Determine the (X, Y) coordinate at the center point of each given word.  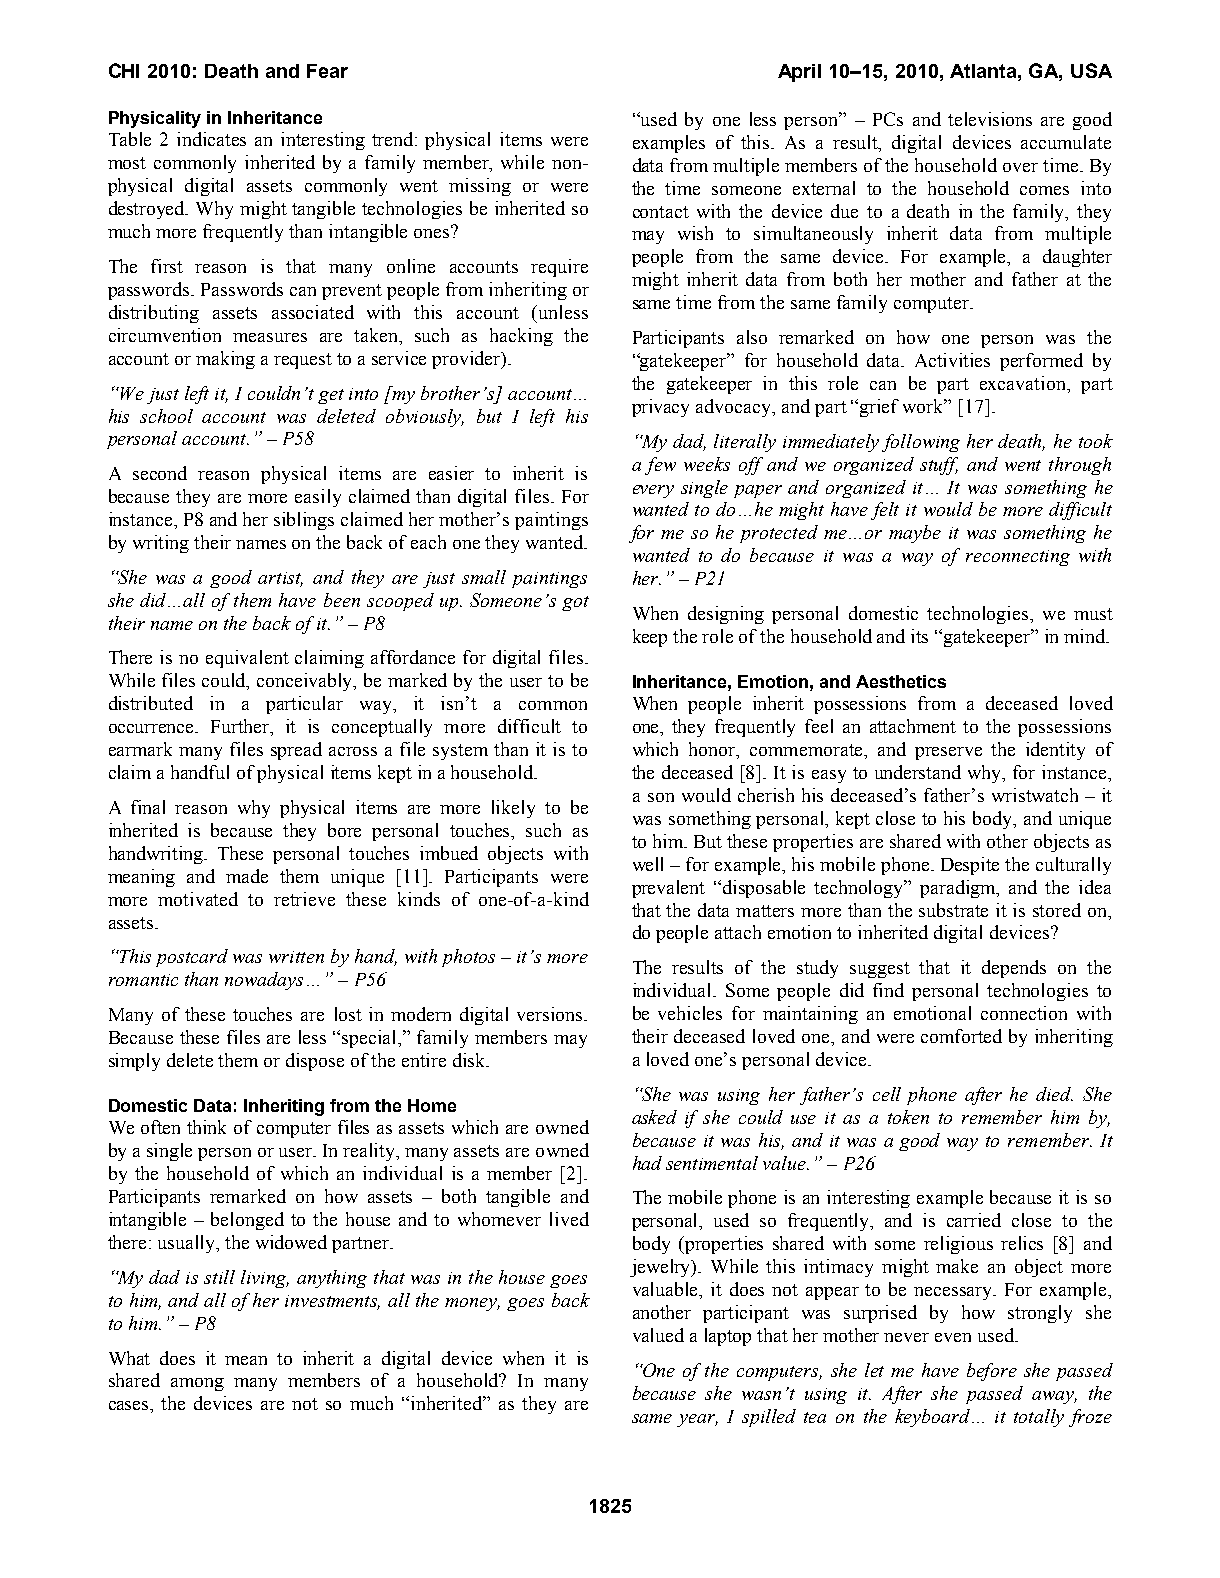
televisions (990, 119)
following (921, 443)
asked (654, 1117)
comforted (961, 1036)
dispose (315, 1062)
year (697, 1420)
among (197, 1384)
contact (661, 212)
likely (513, 809)
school (166, 416)
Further (241, 727)
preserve (948, 753)
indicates (211, 139)
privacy (660, 408)
